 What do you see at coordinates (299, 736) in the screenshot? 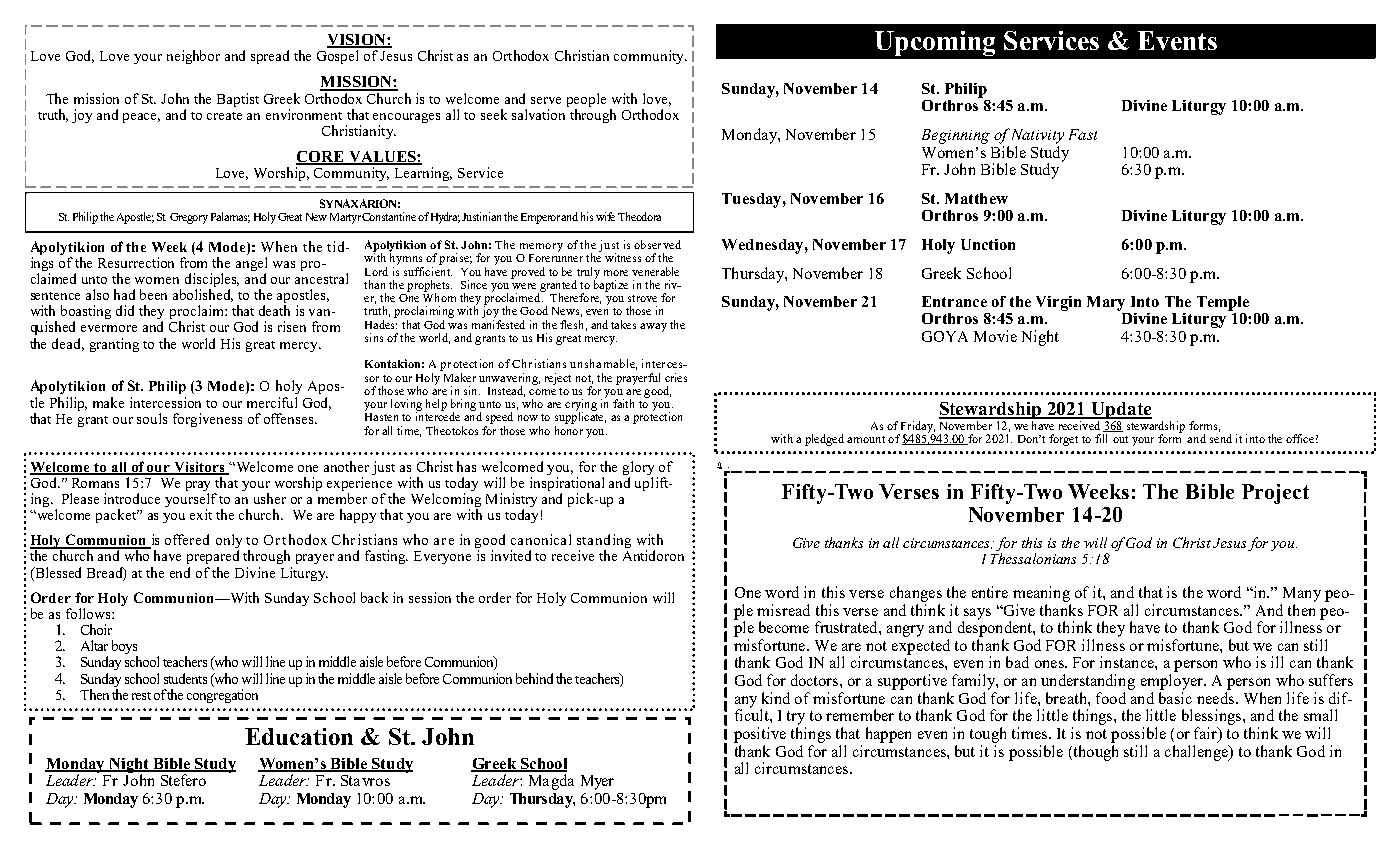
I see `Education` at bounding box center [299, 736].
